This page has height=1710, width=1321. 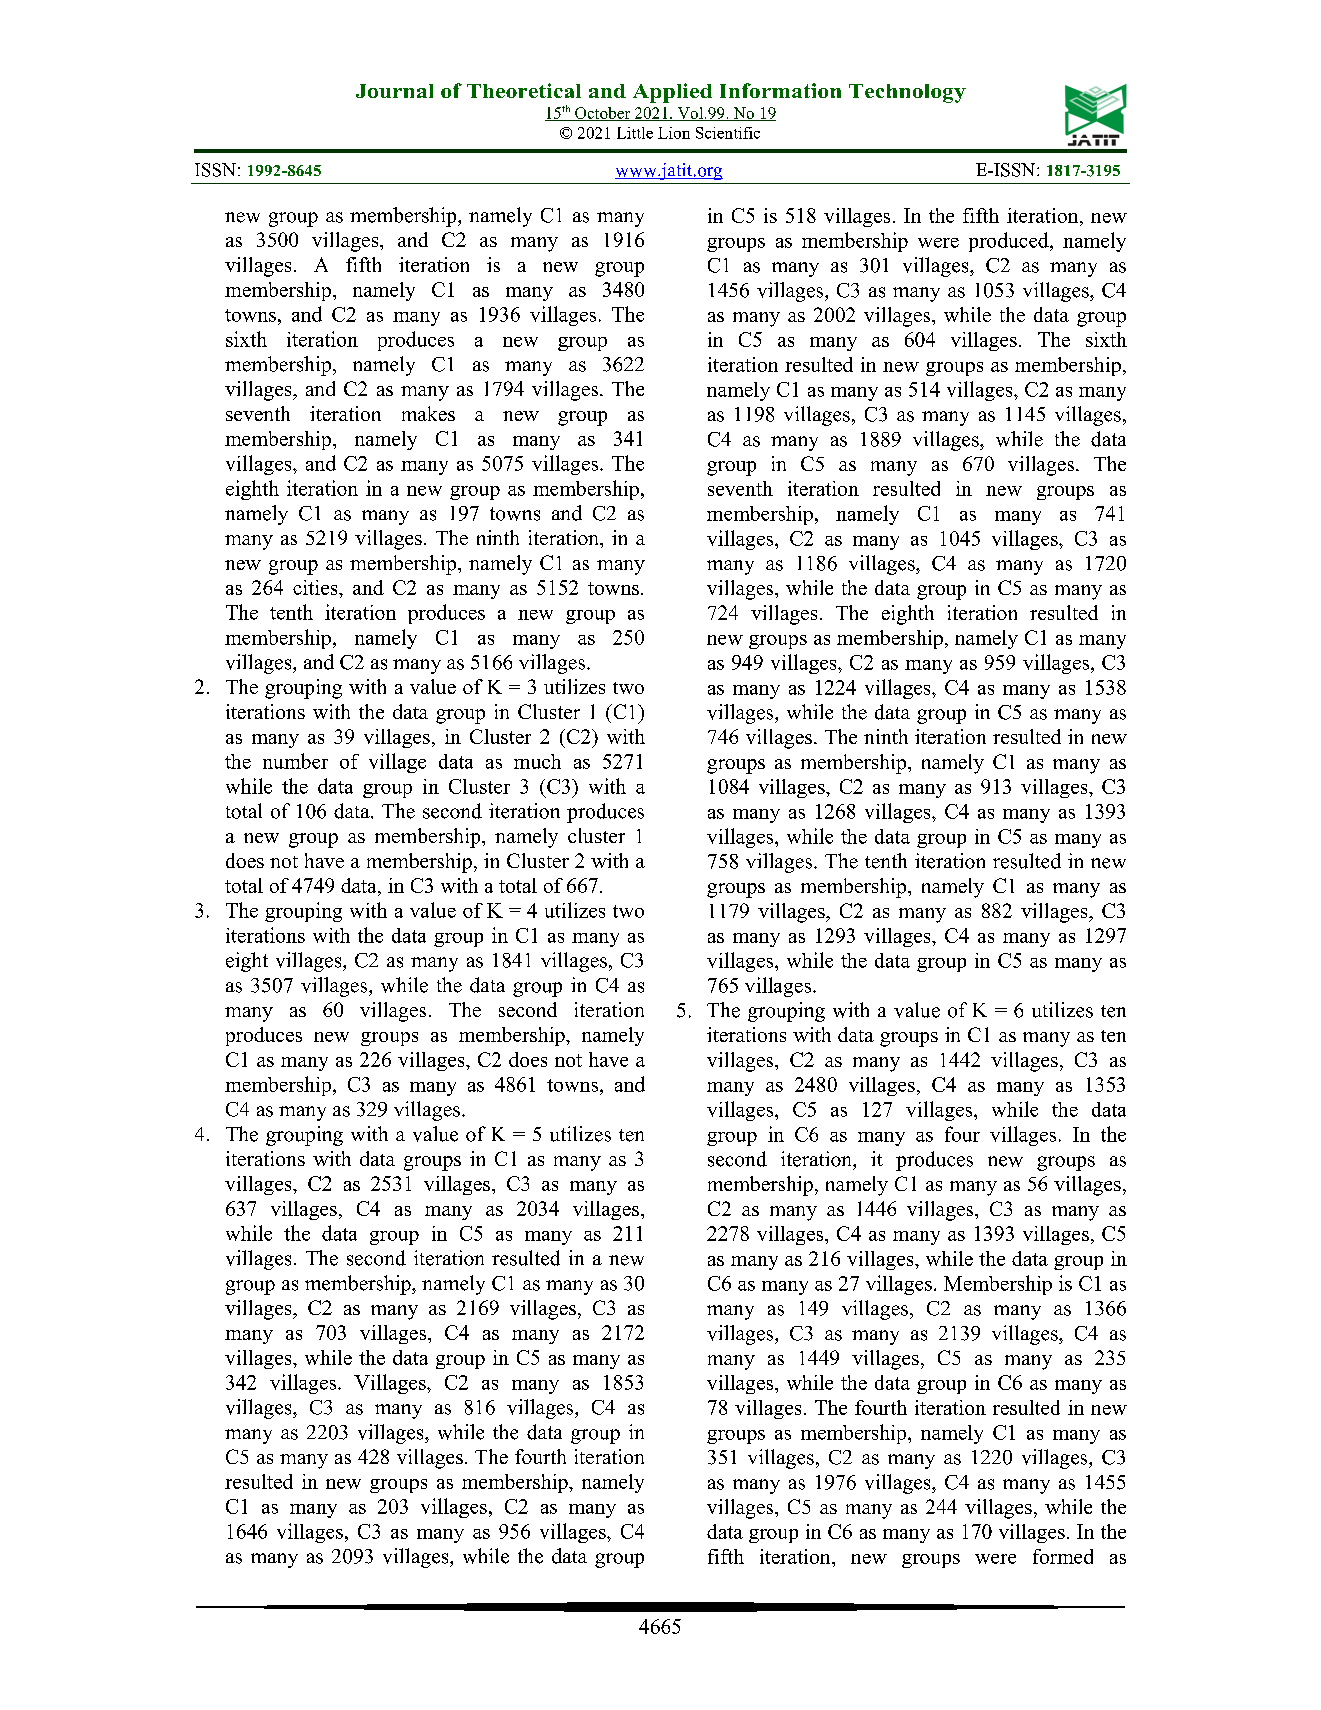 What do you see at coordinates (316, 587) in the page?
I see `cities` at bounding box center [316, 587].
